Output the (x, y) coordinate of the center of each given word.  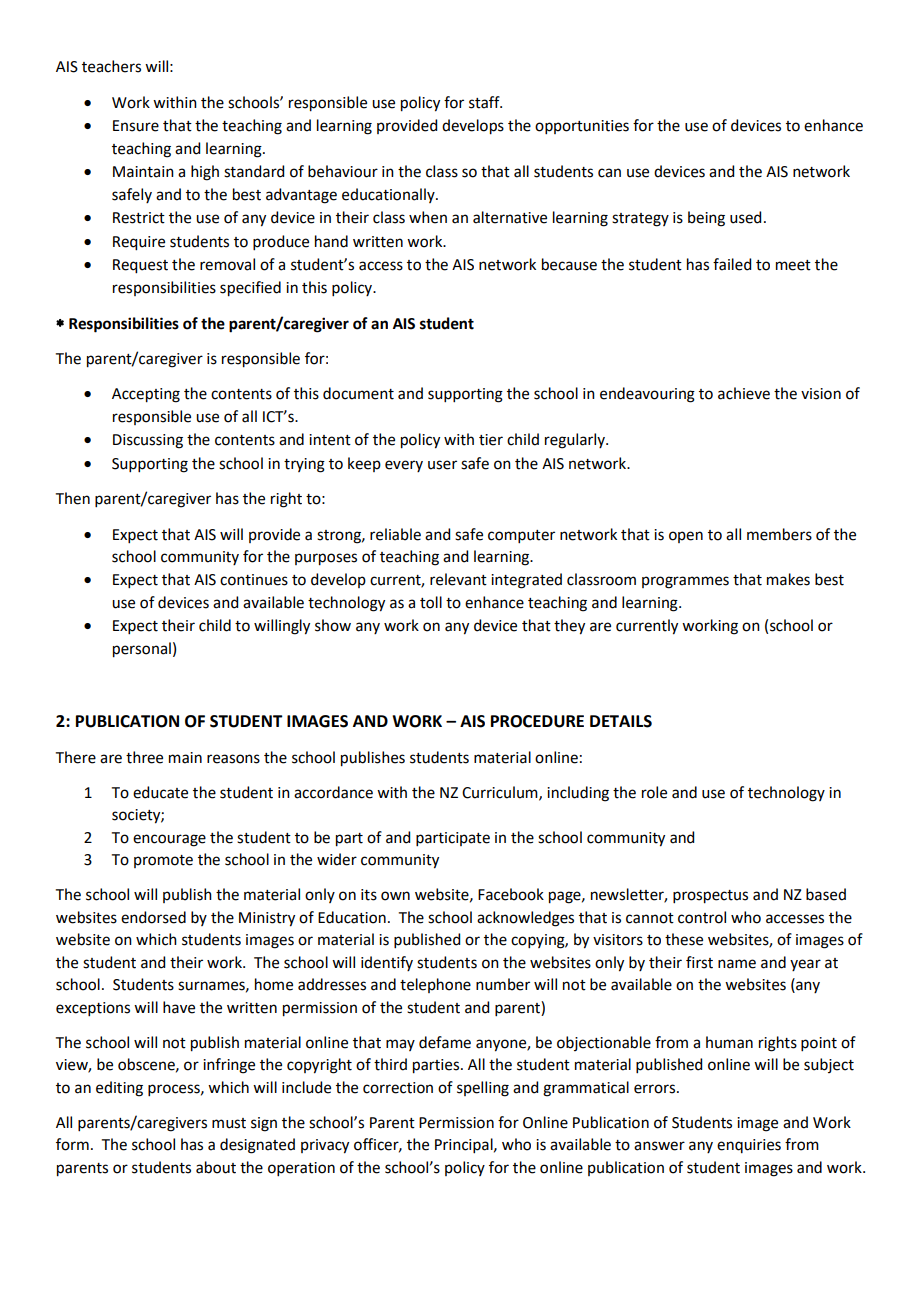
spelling (483, 1089)
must (229, 1123)
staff (485, 102)
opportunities (582, 127)
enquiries (749, 1146)
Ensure (136, 126)
